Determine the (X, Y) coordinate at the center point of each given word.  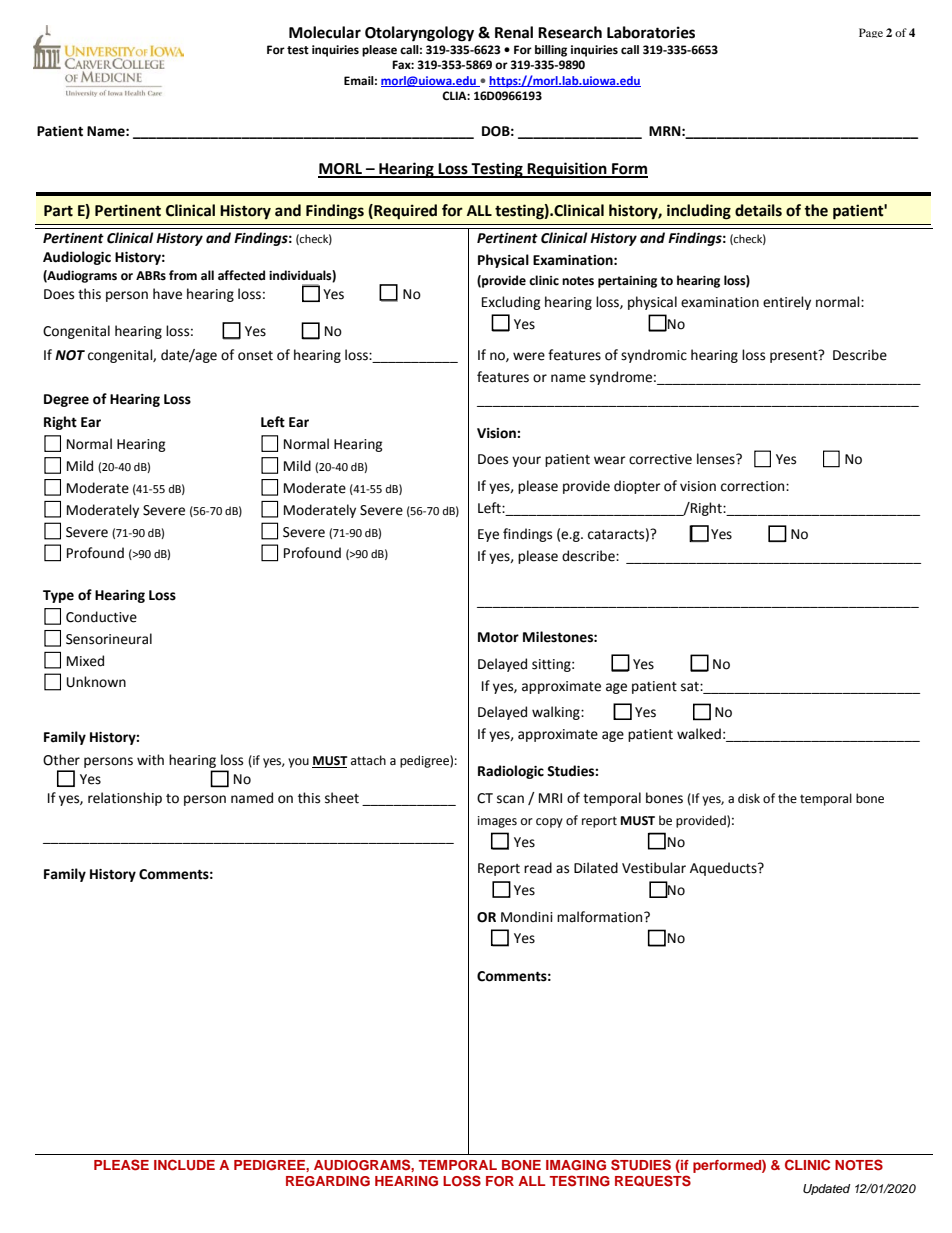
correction (754, 486)
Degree (66, 400)
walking (557, 713)
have (167, 294)
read (538, 868)
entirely (787, 303)
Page (871, 33)
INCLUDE (184, 1165)
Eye (488, 535)
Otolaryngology (419, 34)
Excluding (511, 303)
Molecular (325, 32)
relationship (125, 799)
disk (749, 798)
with (150, 760)
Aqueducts (724, 869)
